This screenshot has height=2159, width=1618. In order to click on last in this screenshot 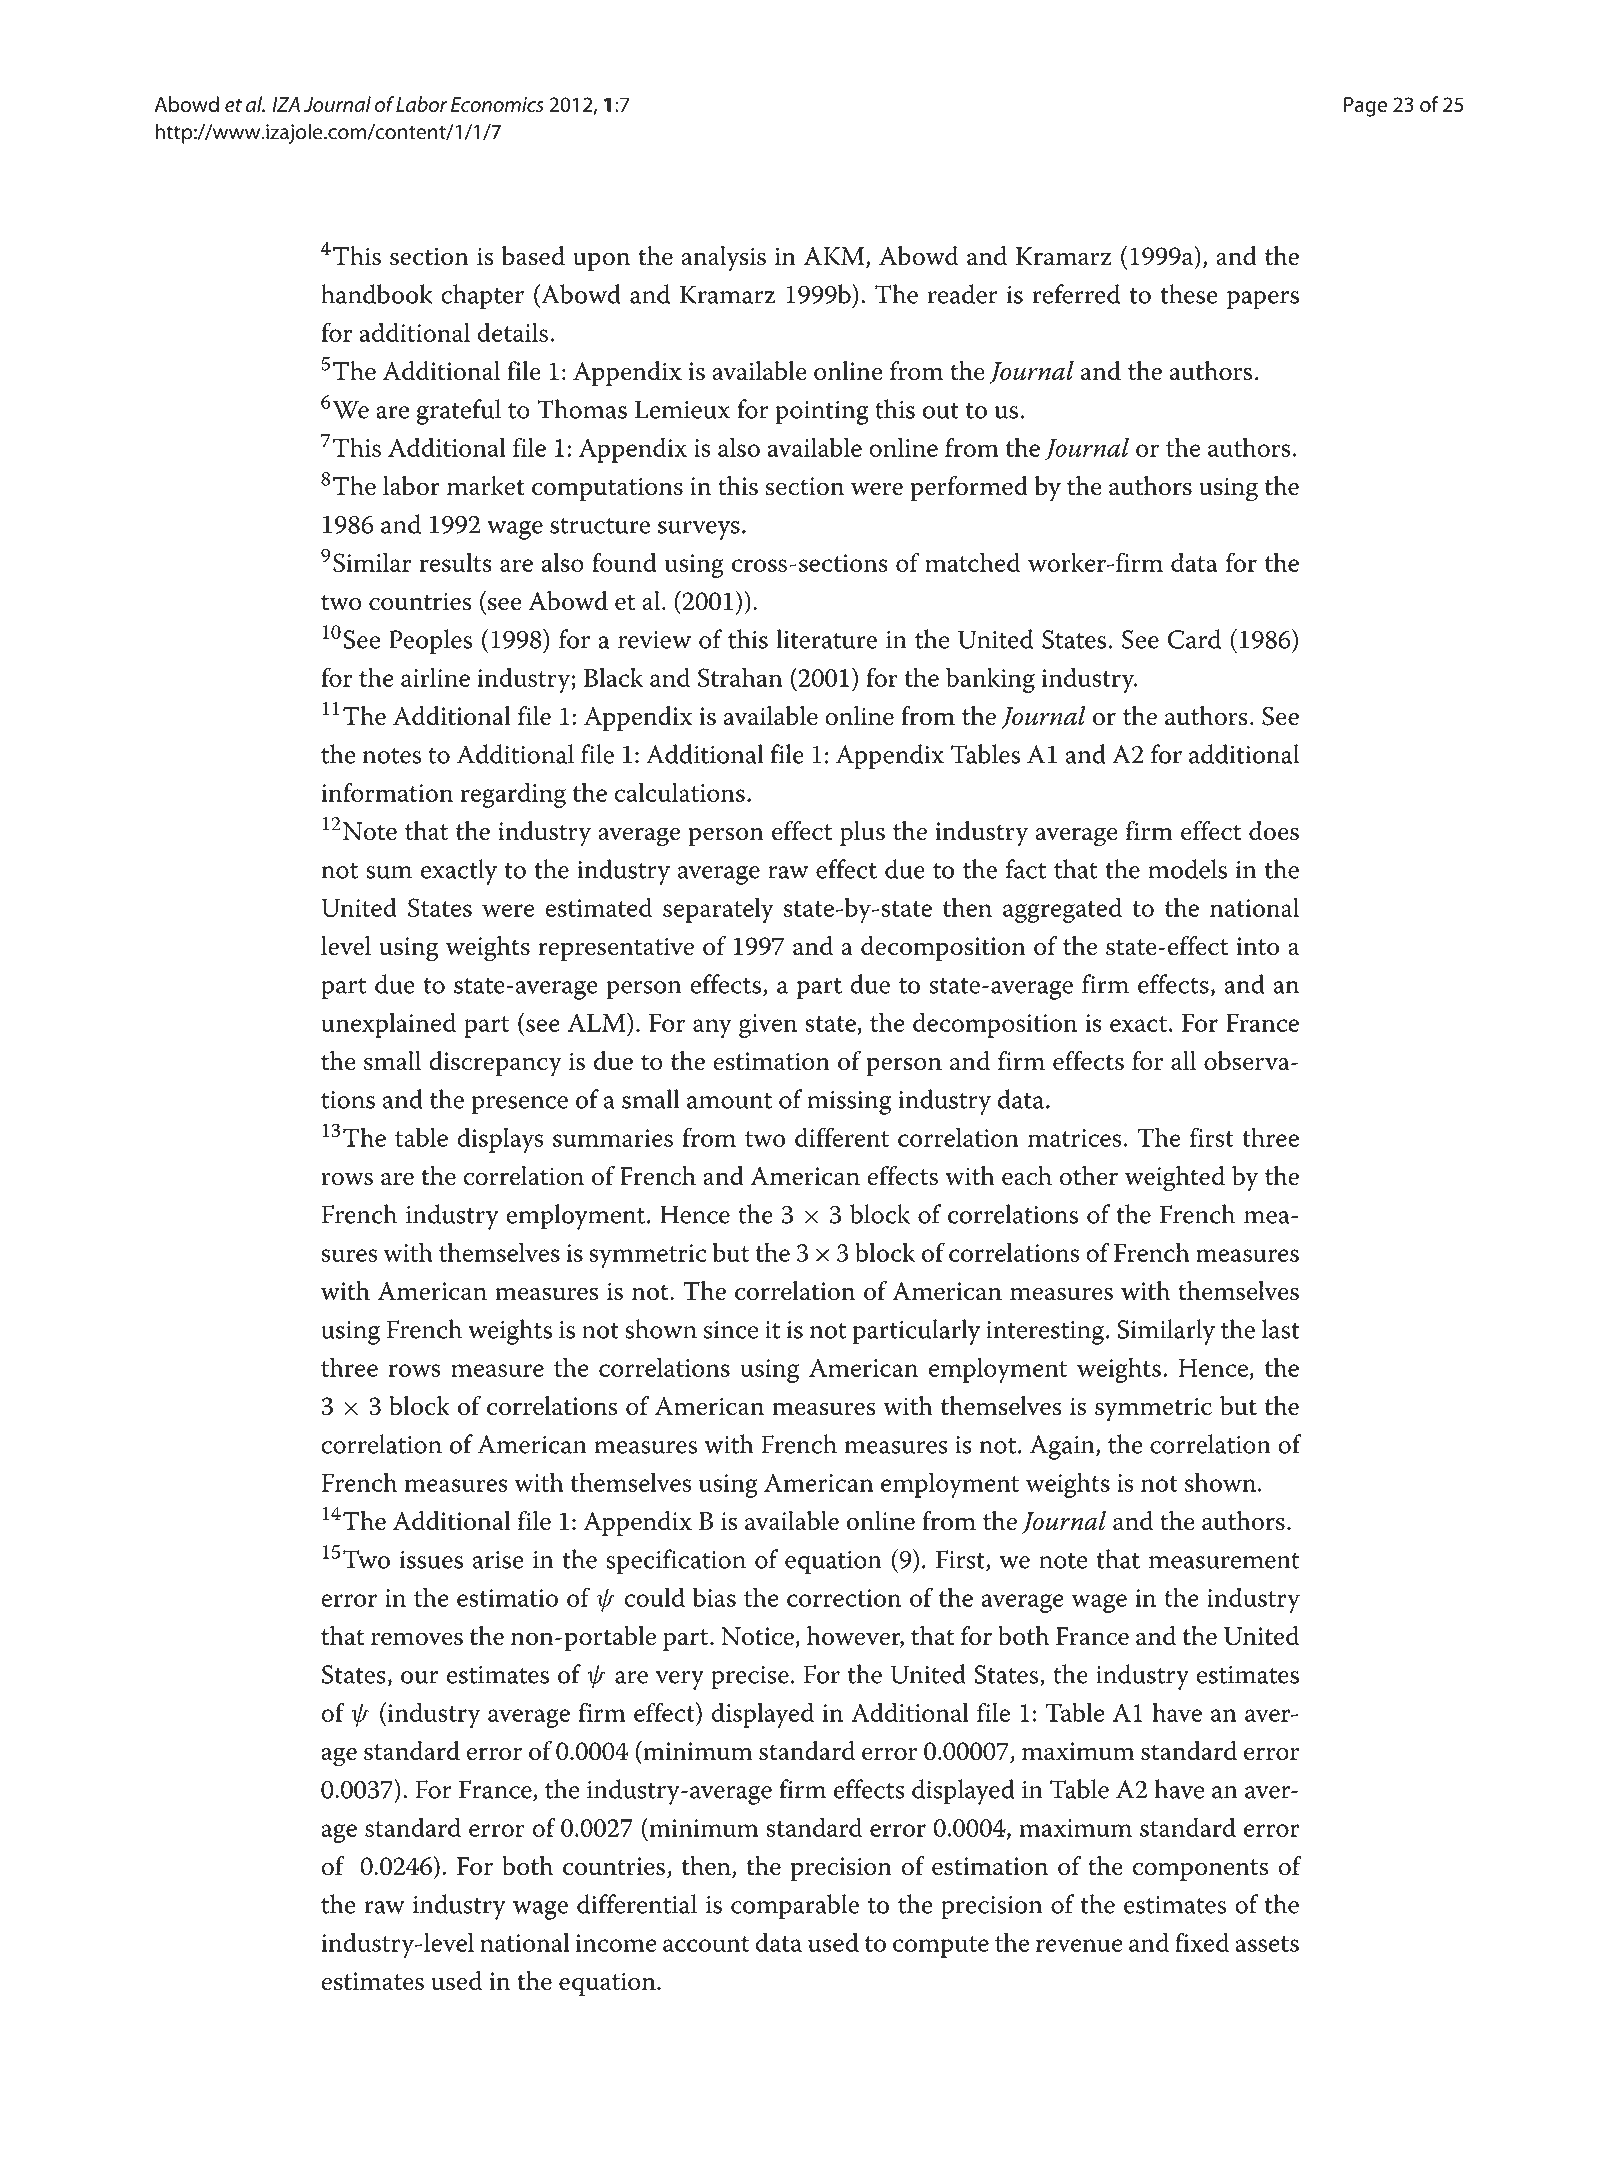, I will do `click(1281, 1329)`.
